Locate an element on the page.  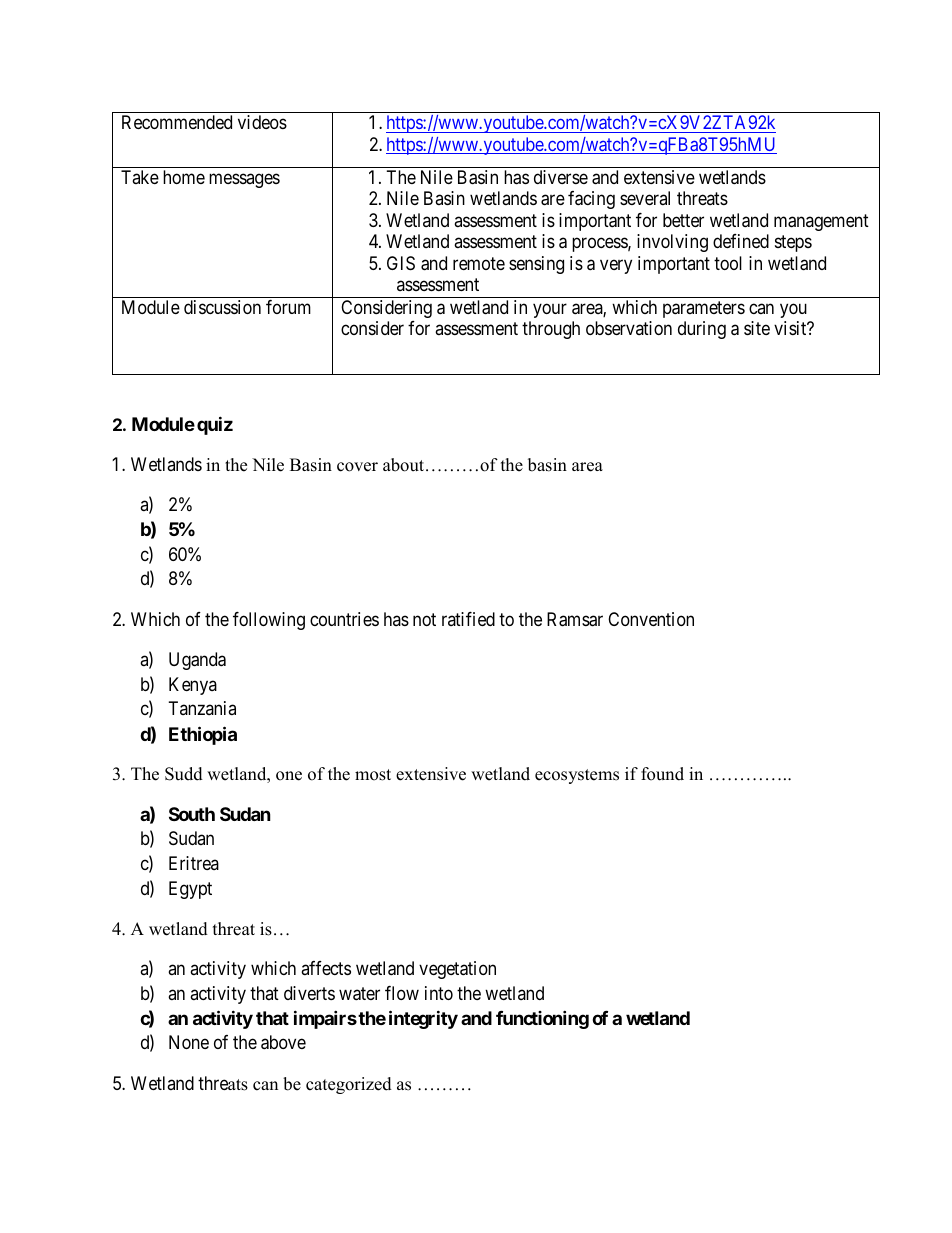
through is located at coordinates (551, 330).
